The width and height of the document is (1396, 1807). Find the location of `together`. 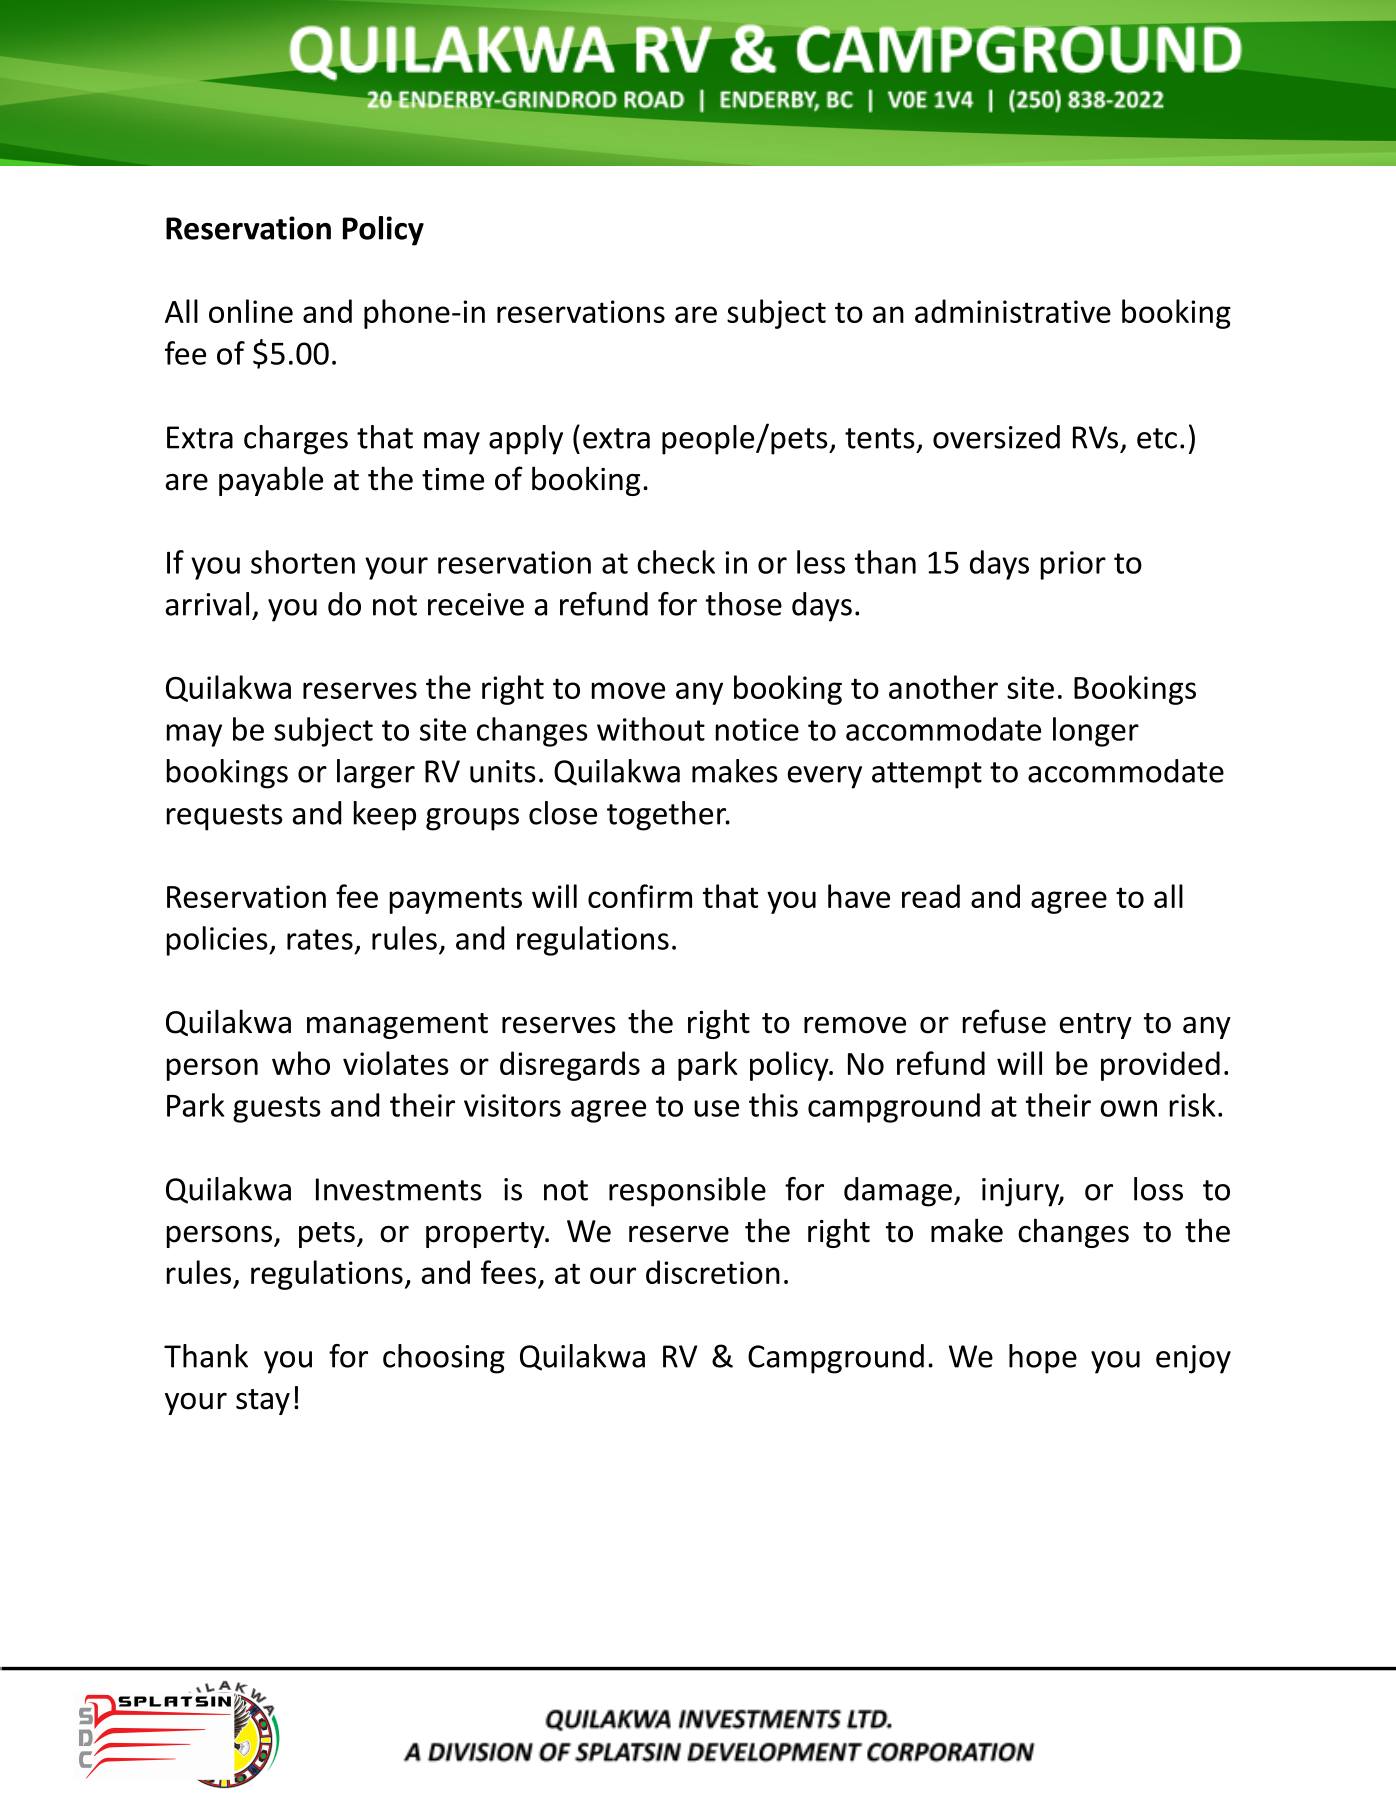

together is located at coordinates (668, 816).
